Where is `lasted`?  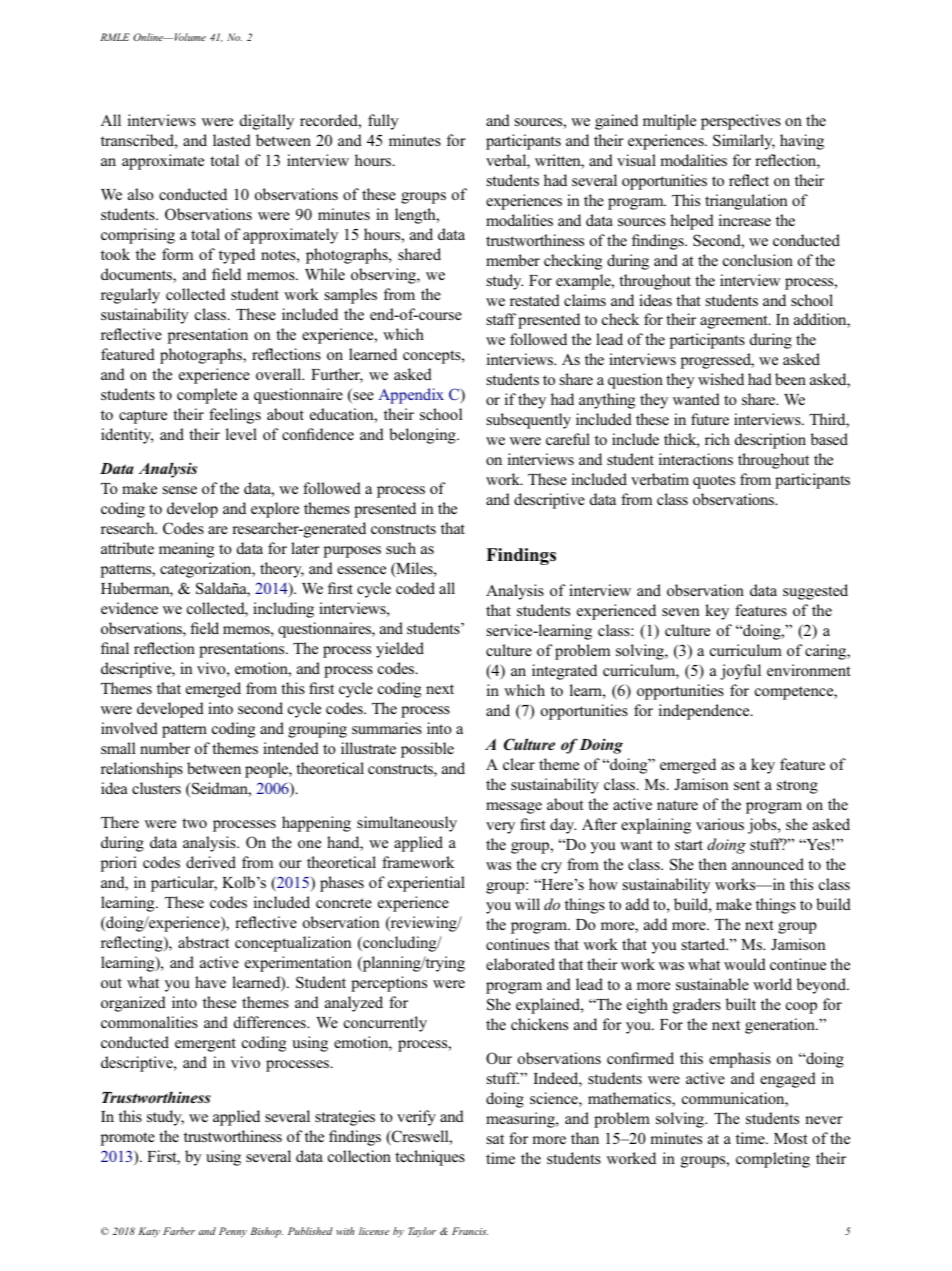
lasted is located at coordinates (232, 140).
